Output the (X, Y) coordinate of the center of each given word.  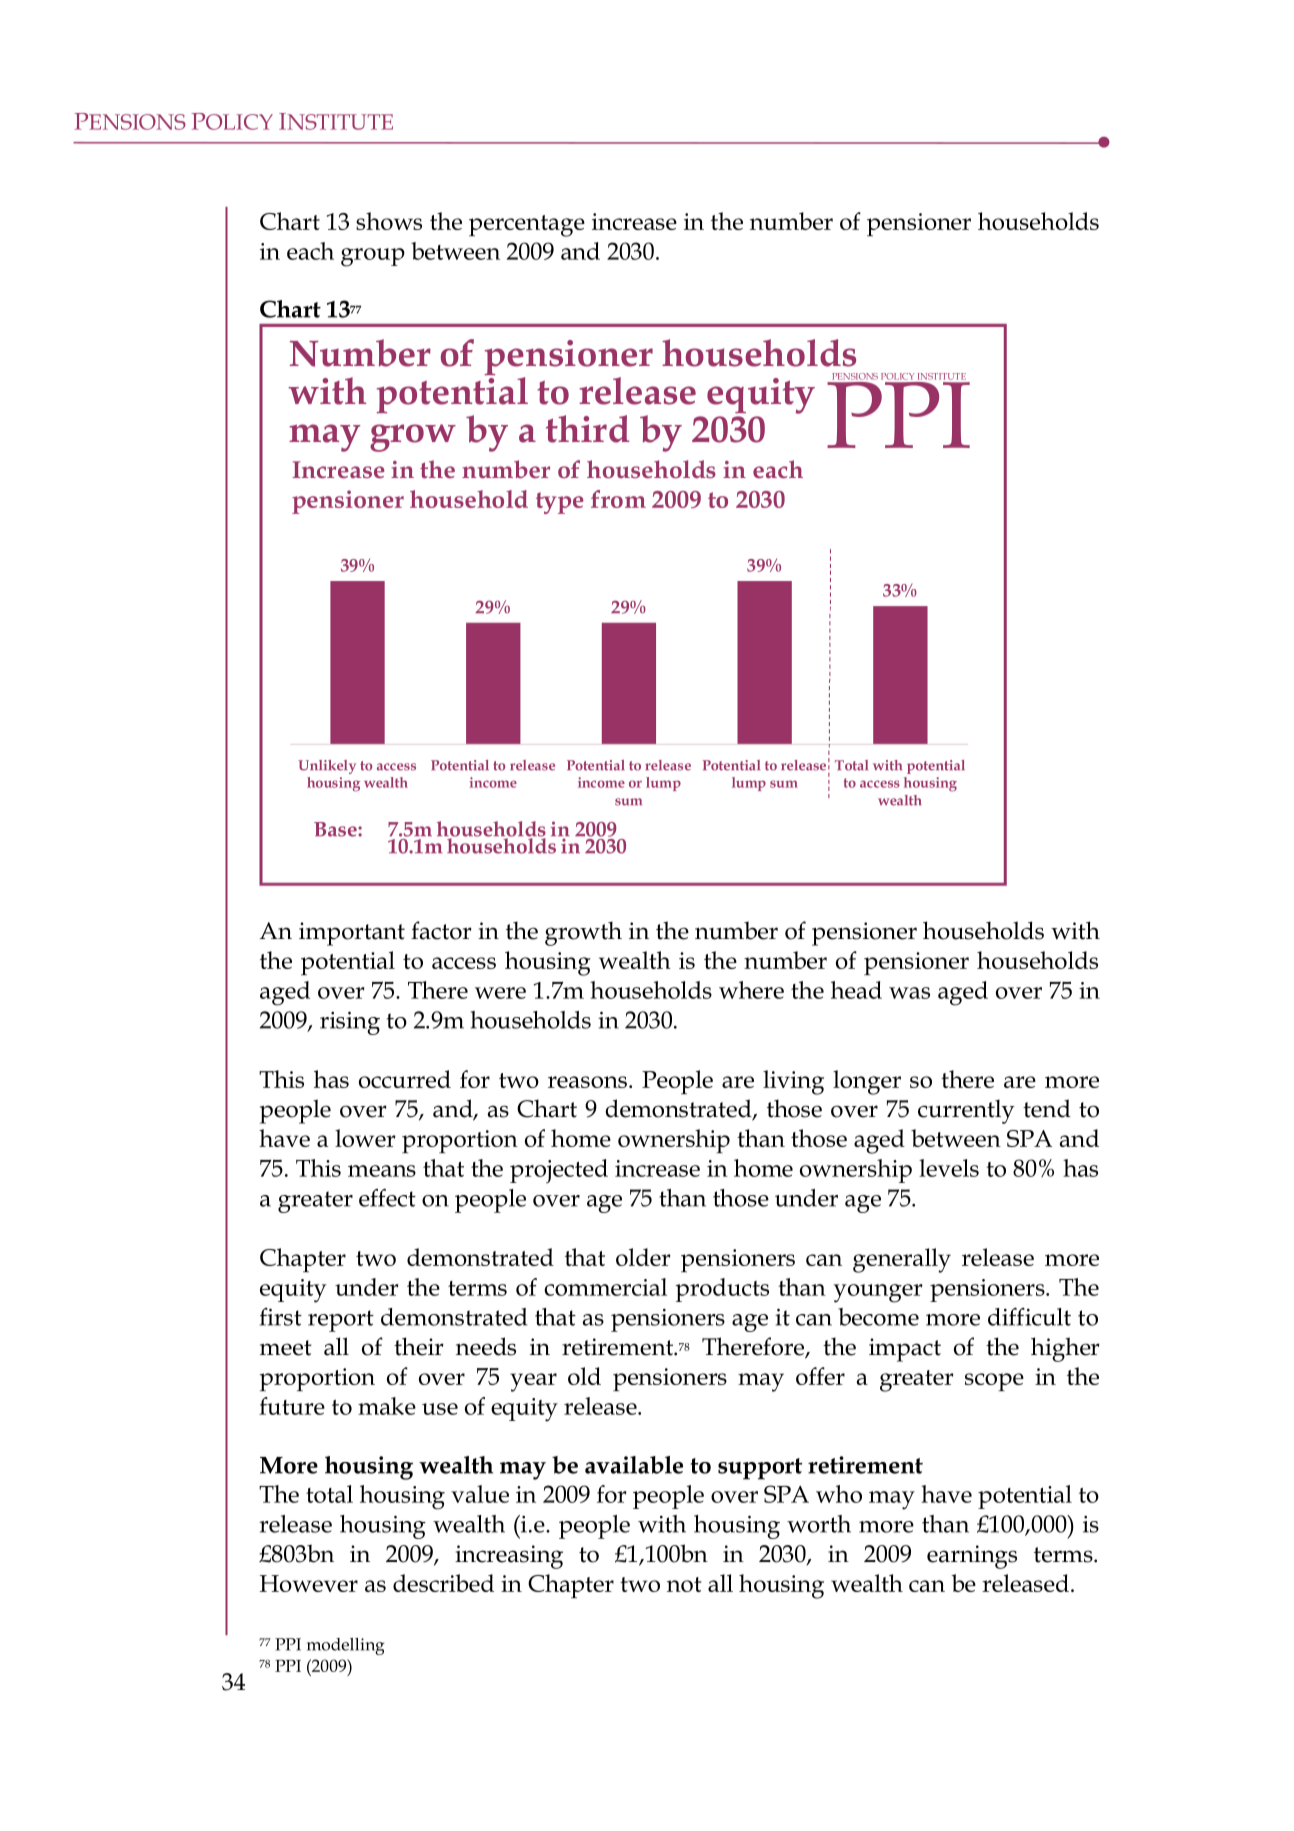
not (684, 1584)
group (373, 257)
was (909, 993)
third (588, 429)
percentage (527, 226)
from (618, 499)
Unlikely (327, 767)
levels (949, 1168)
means (382, 1171)
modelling (346, 1646)
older (643, 1257)
